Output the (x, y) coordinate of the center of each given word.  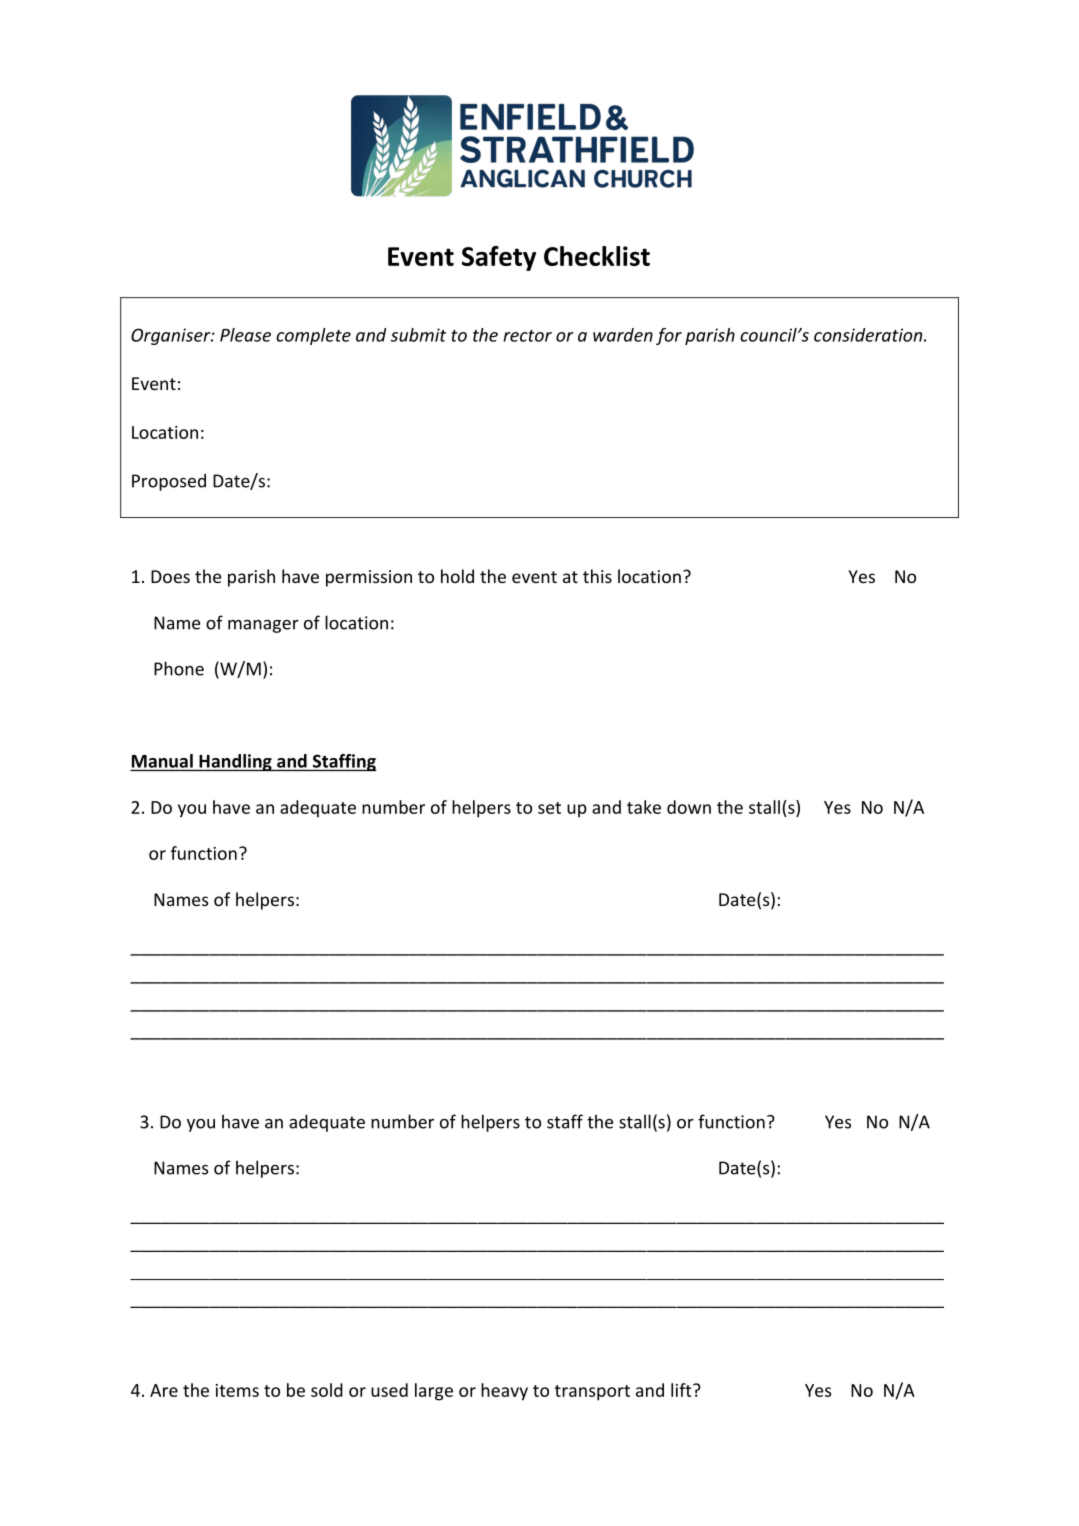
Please (245, 335)
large (434, 1392)
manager (263, 626)
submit (418, 335)
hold (457, 576)
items (237, 1390)
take (644, 807)
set (549, 808)
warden (623, 335)
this (597, 576)
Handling (235, 762)
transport (592, 1393)
